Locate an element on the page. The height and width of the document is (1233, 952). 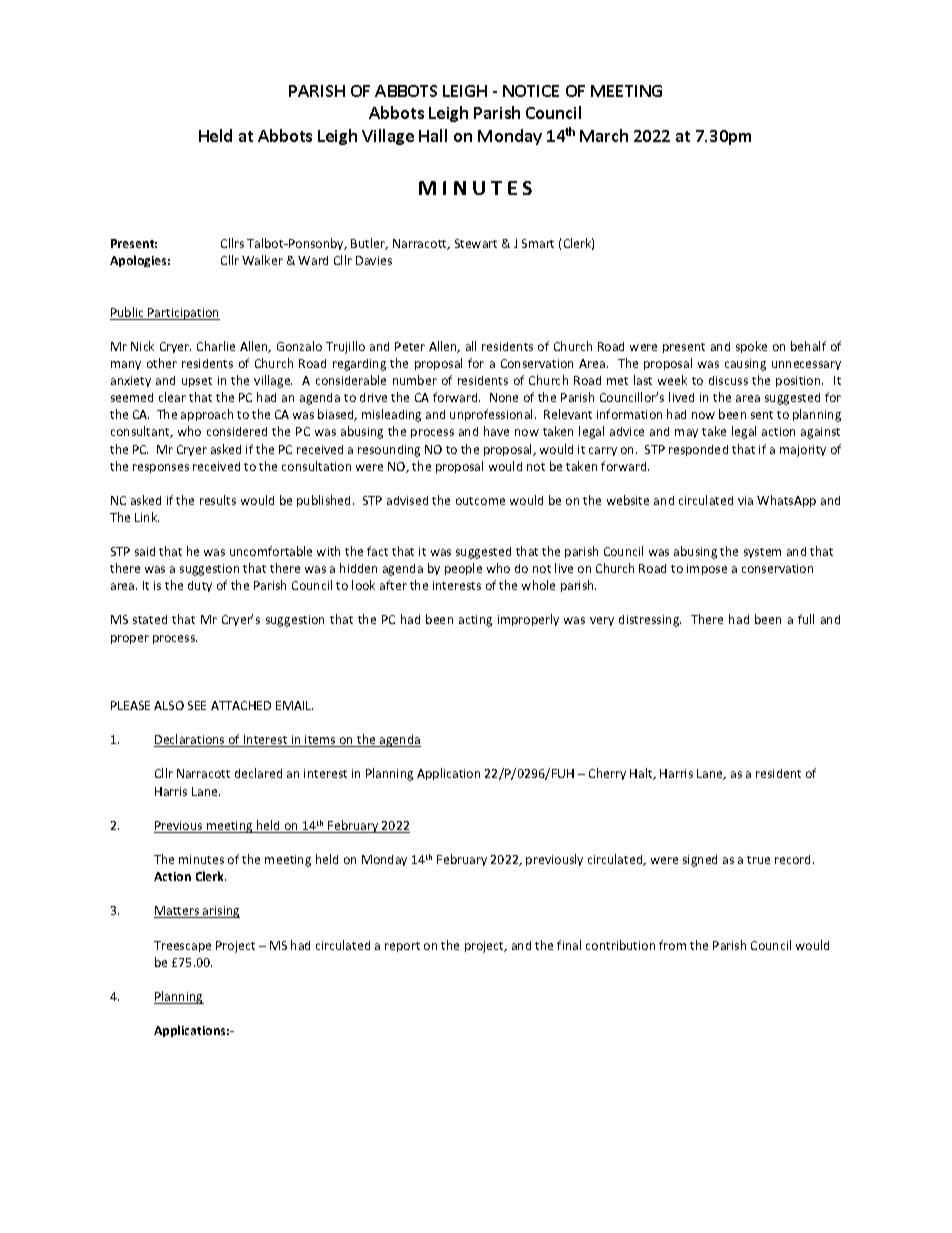
NOTICE is located at coordinates (531, 91).
